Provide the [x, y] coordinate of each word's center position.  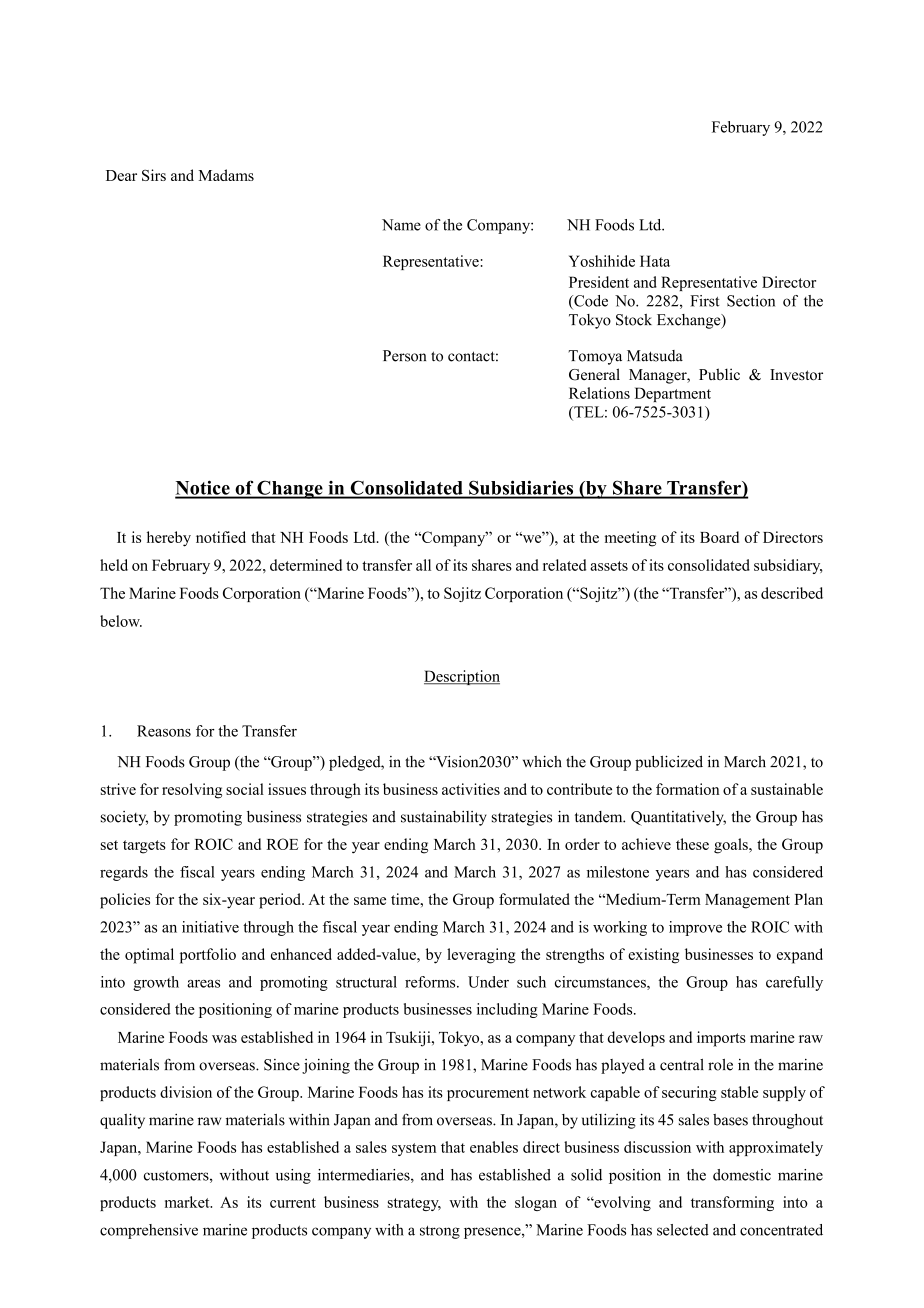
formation [688, 789]
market [188, 1202]
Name [401, 225]
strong [440, 1232]
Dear [121, 175]
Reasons [164, 731]
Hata [655, 261]
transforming [732, 1203]
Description [462, 677]
